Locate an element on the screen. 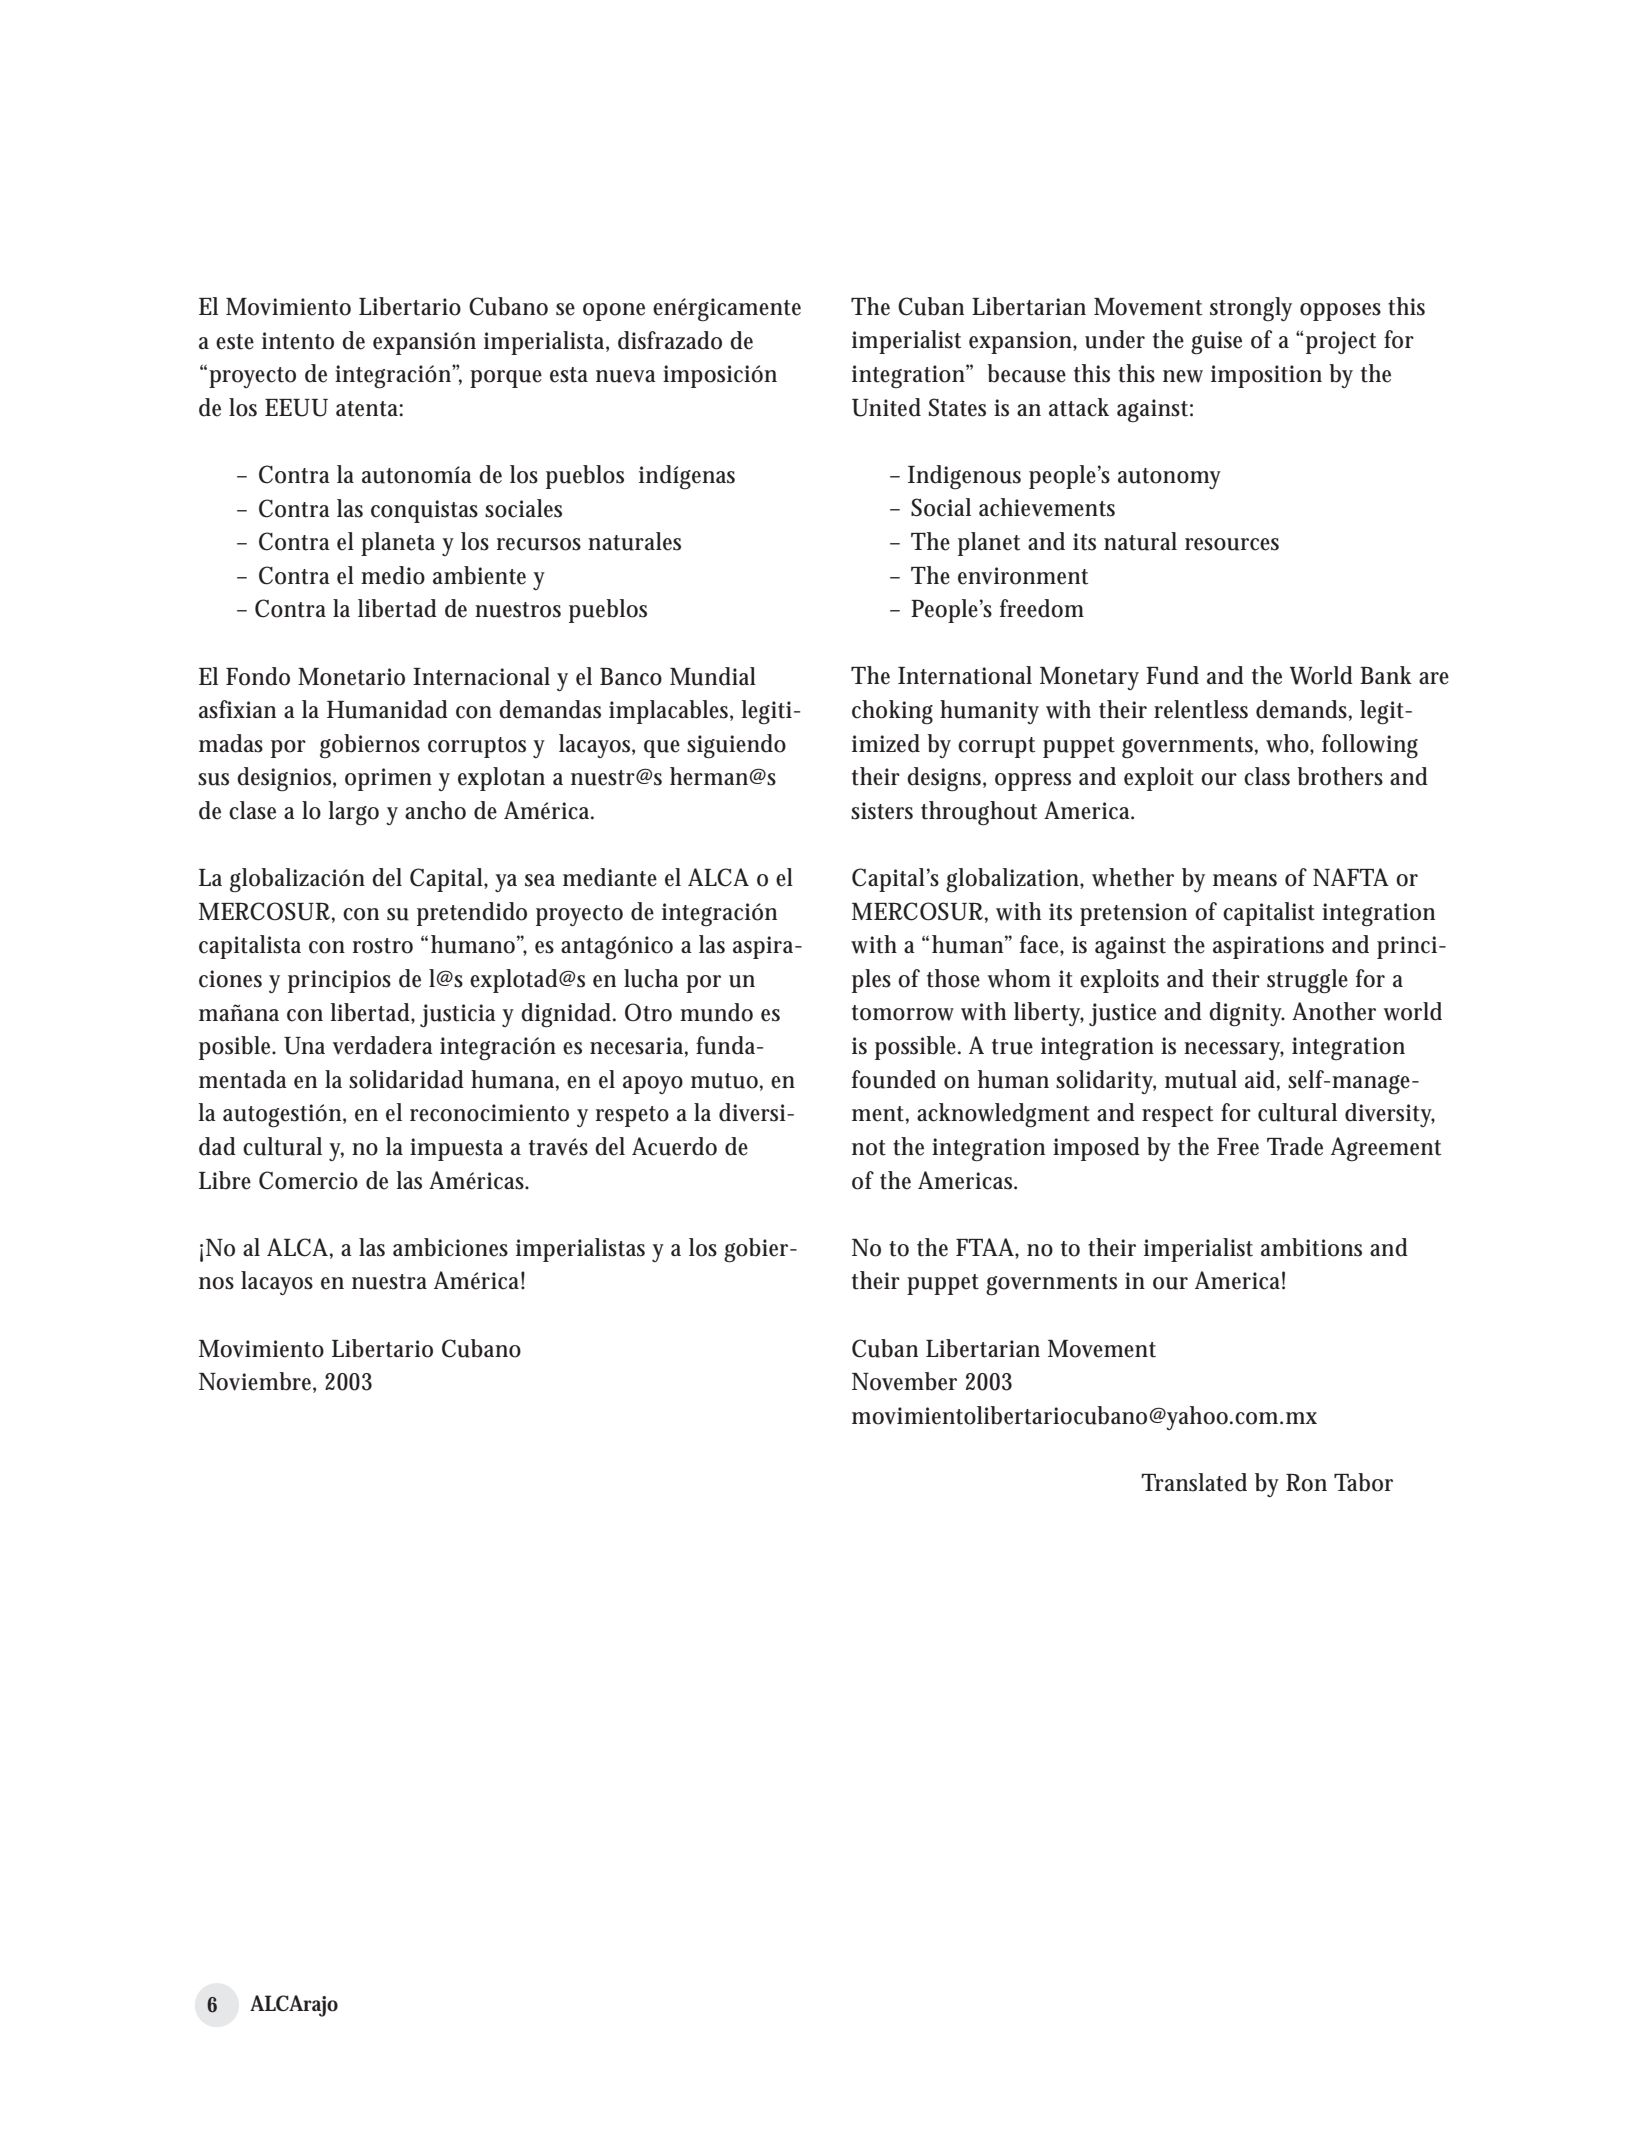 The height and width of the screenshot is (2129, 1645). Bank is located at coordinates (1386, 675).
